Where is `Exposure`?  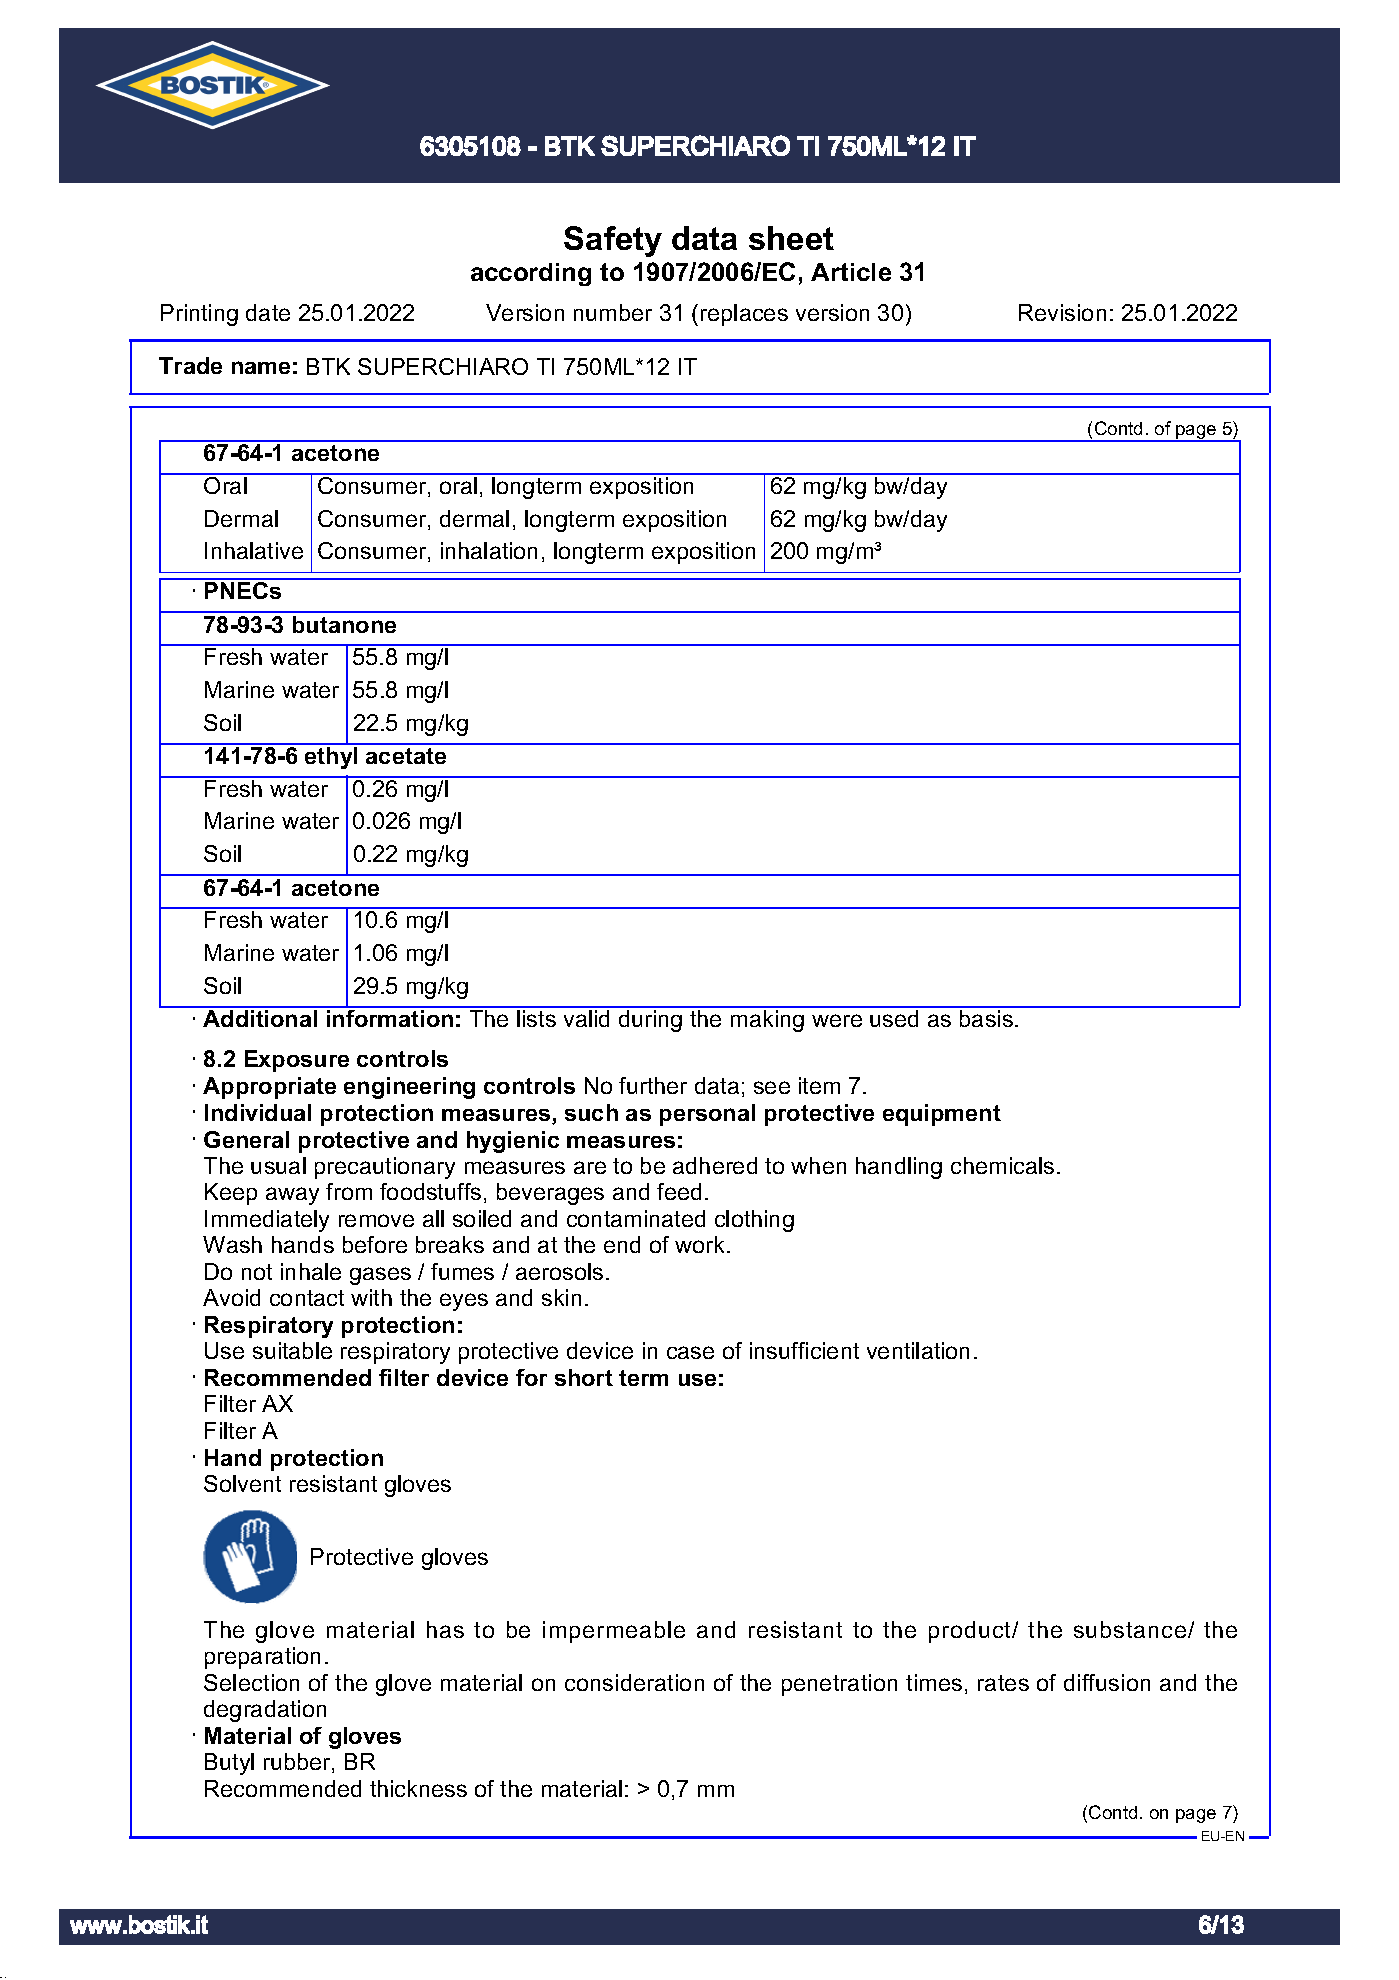 Exposure is located at coordinates (297, 1061).
